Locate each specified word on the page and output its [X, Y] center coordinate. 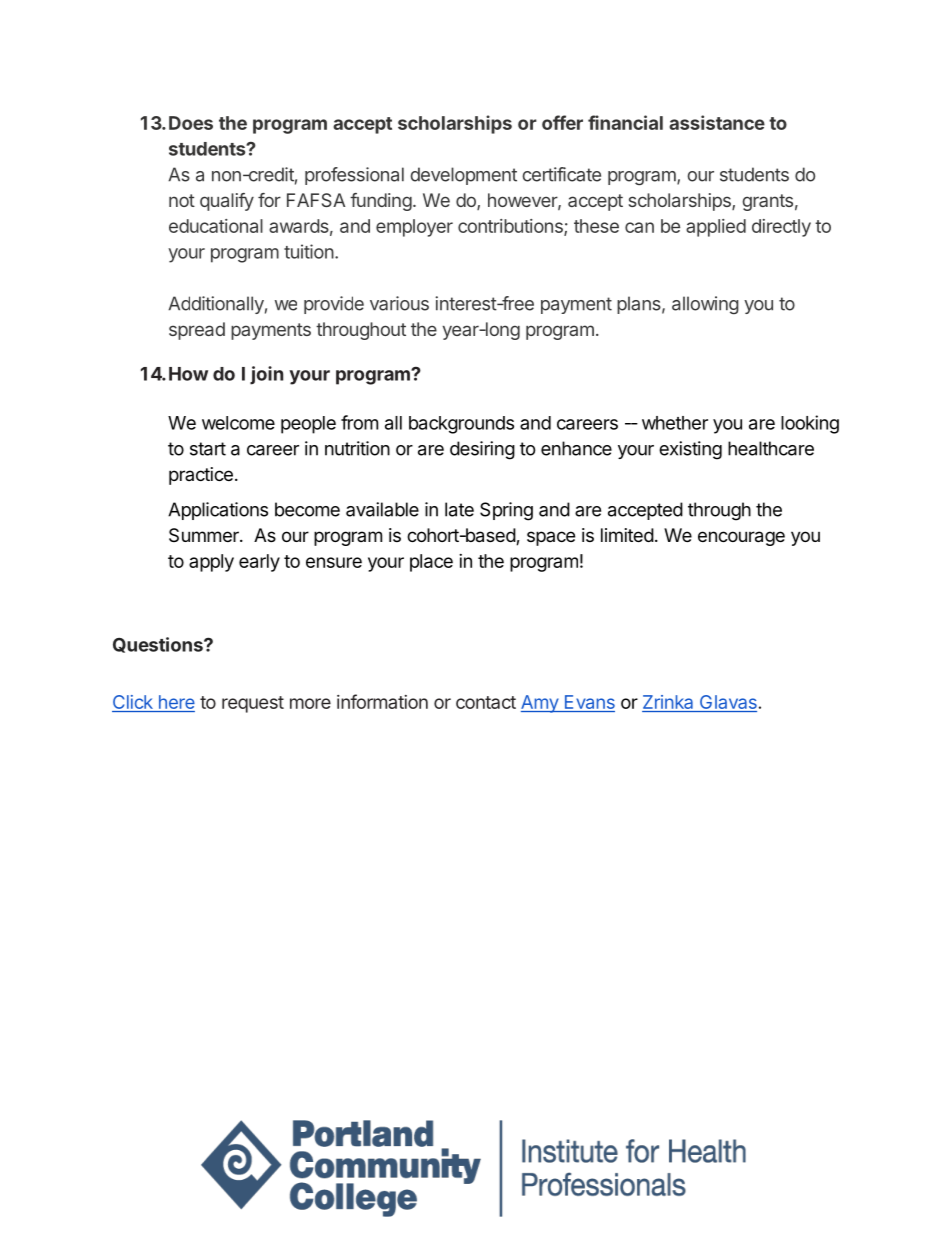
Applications [218, 511]
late [459, 509]
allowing [705, 305]
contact [486, 702]
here [175, 703]
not [182, 200]
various [399, 303]
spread [197, 331]
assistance [717, 122]
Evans [588, 703]
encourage [741, 538]
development [463, 176]
